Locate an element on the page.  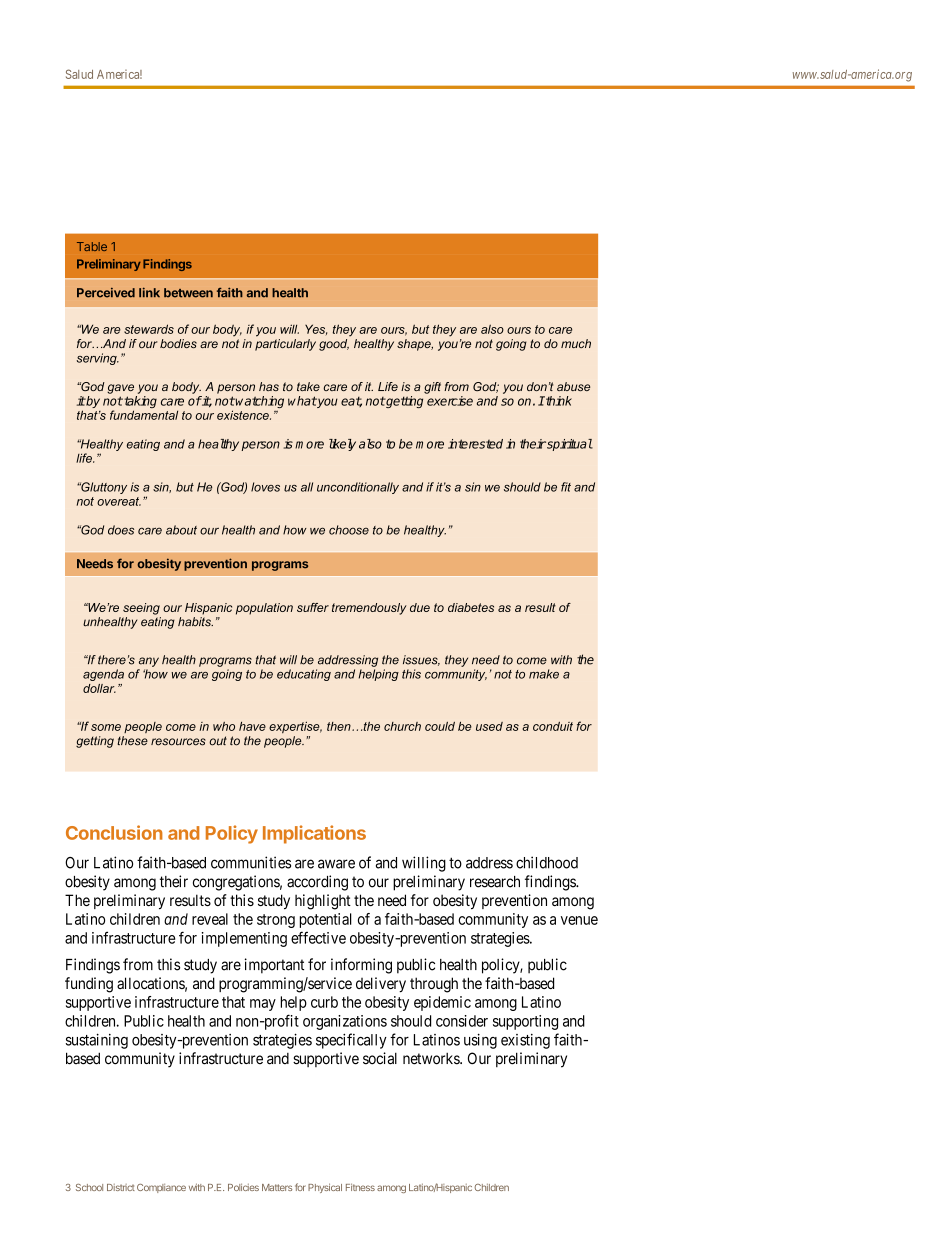
used is located at coordinates (489, 726).
